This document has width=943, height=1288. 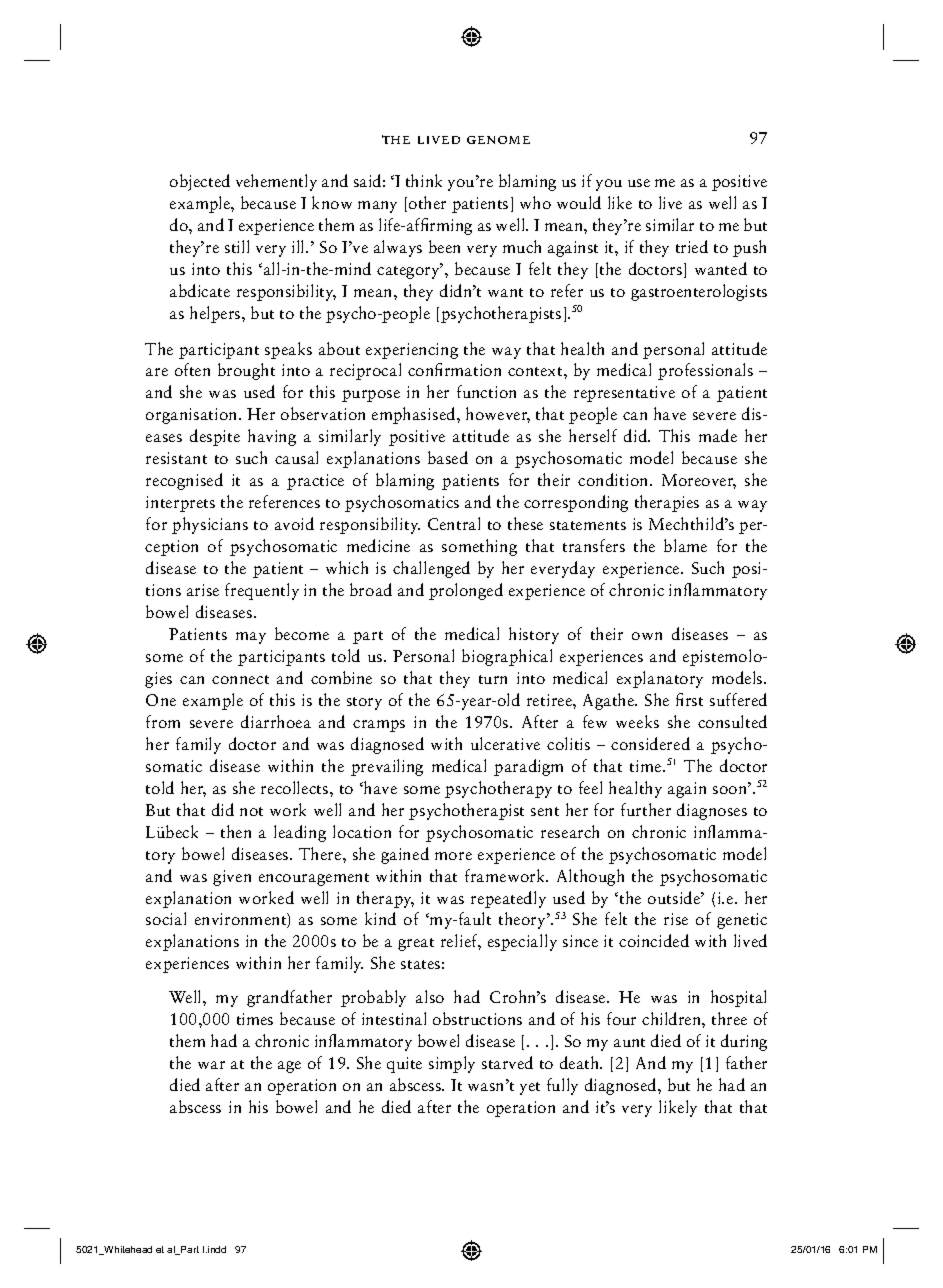 What do you see at coordinates (692, 246) in the document?
I see `tried` at bounding box center [692, 246].
